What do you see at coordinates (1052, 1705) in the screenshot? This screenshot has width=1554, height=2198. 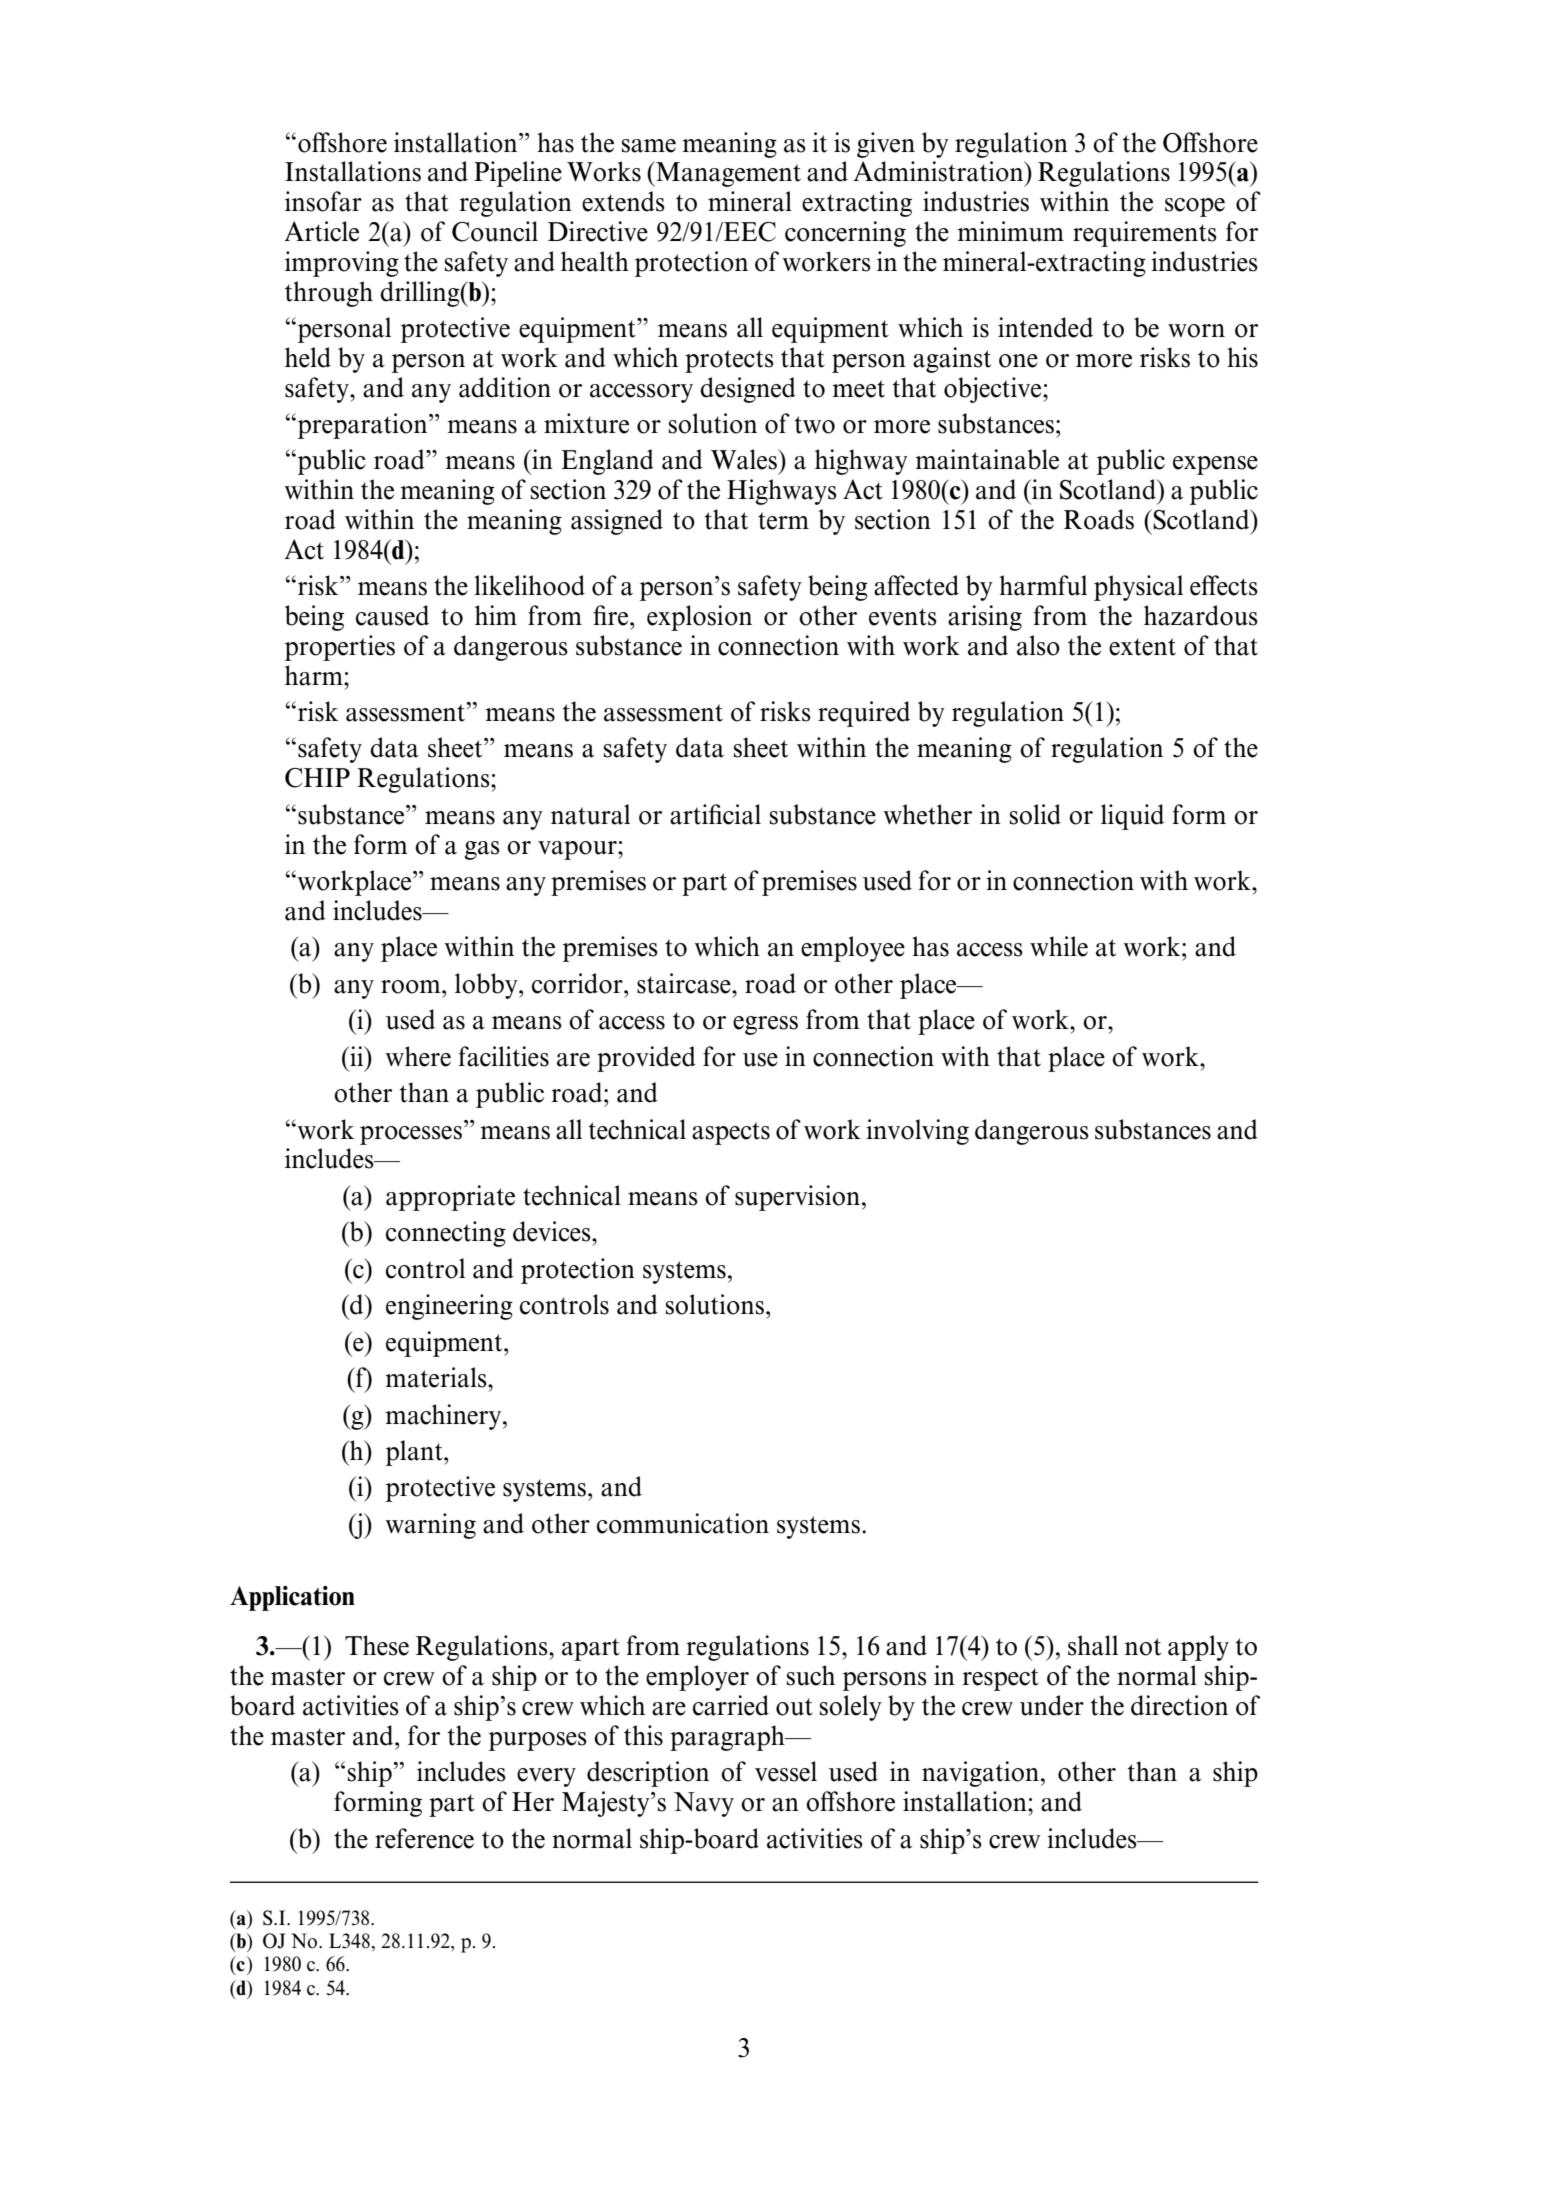 I see `under` at bounding box center [1052, 1705].
